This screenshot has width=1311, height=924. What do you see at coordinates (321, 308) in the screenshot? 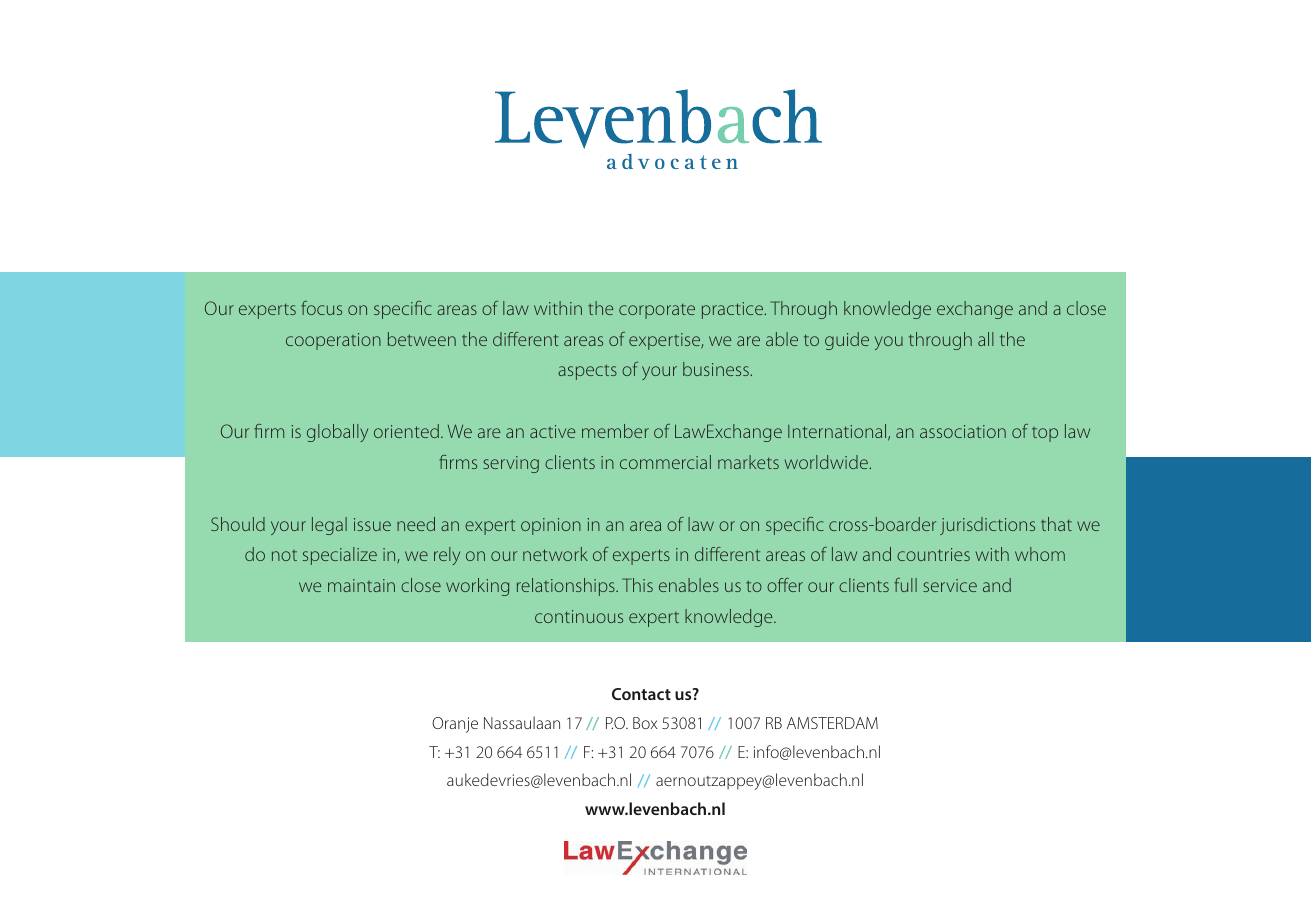
I see `focus` at bounding box center [321, 308].
